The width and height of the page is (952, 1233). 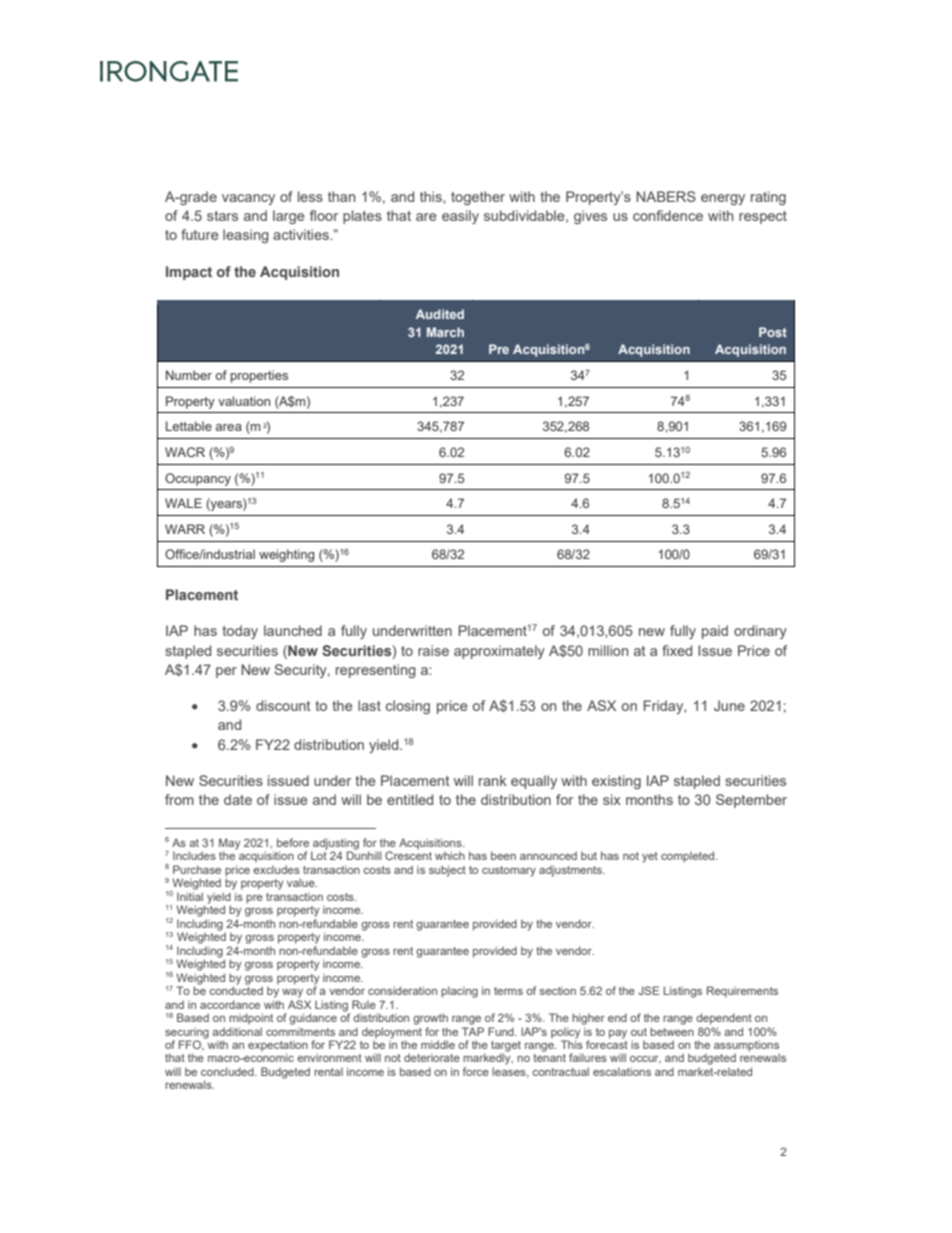 What do you see at coordinates (237, 1031) in the page?
I see `additional` at bounding box center [237, 1031].
